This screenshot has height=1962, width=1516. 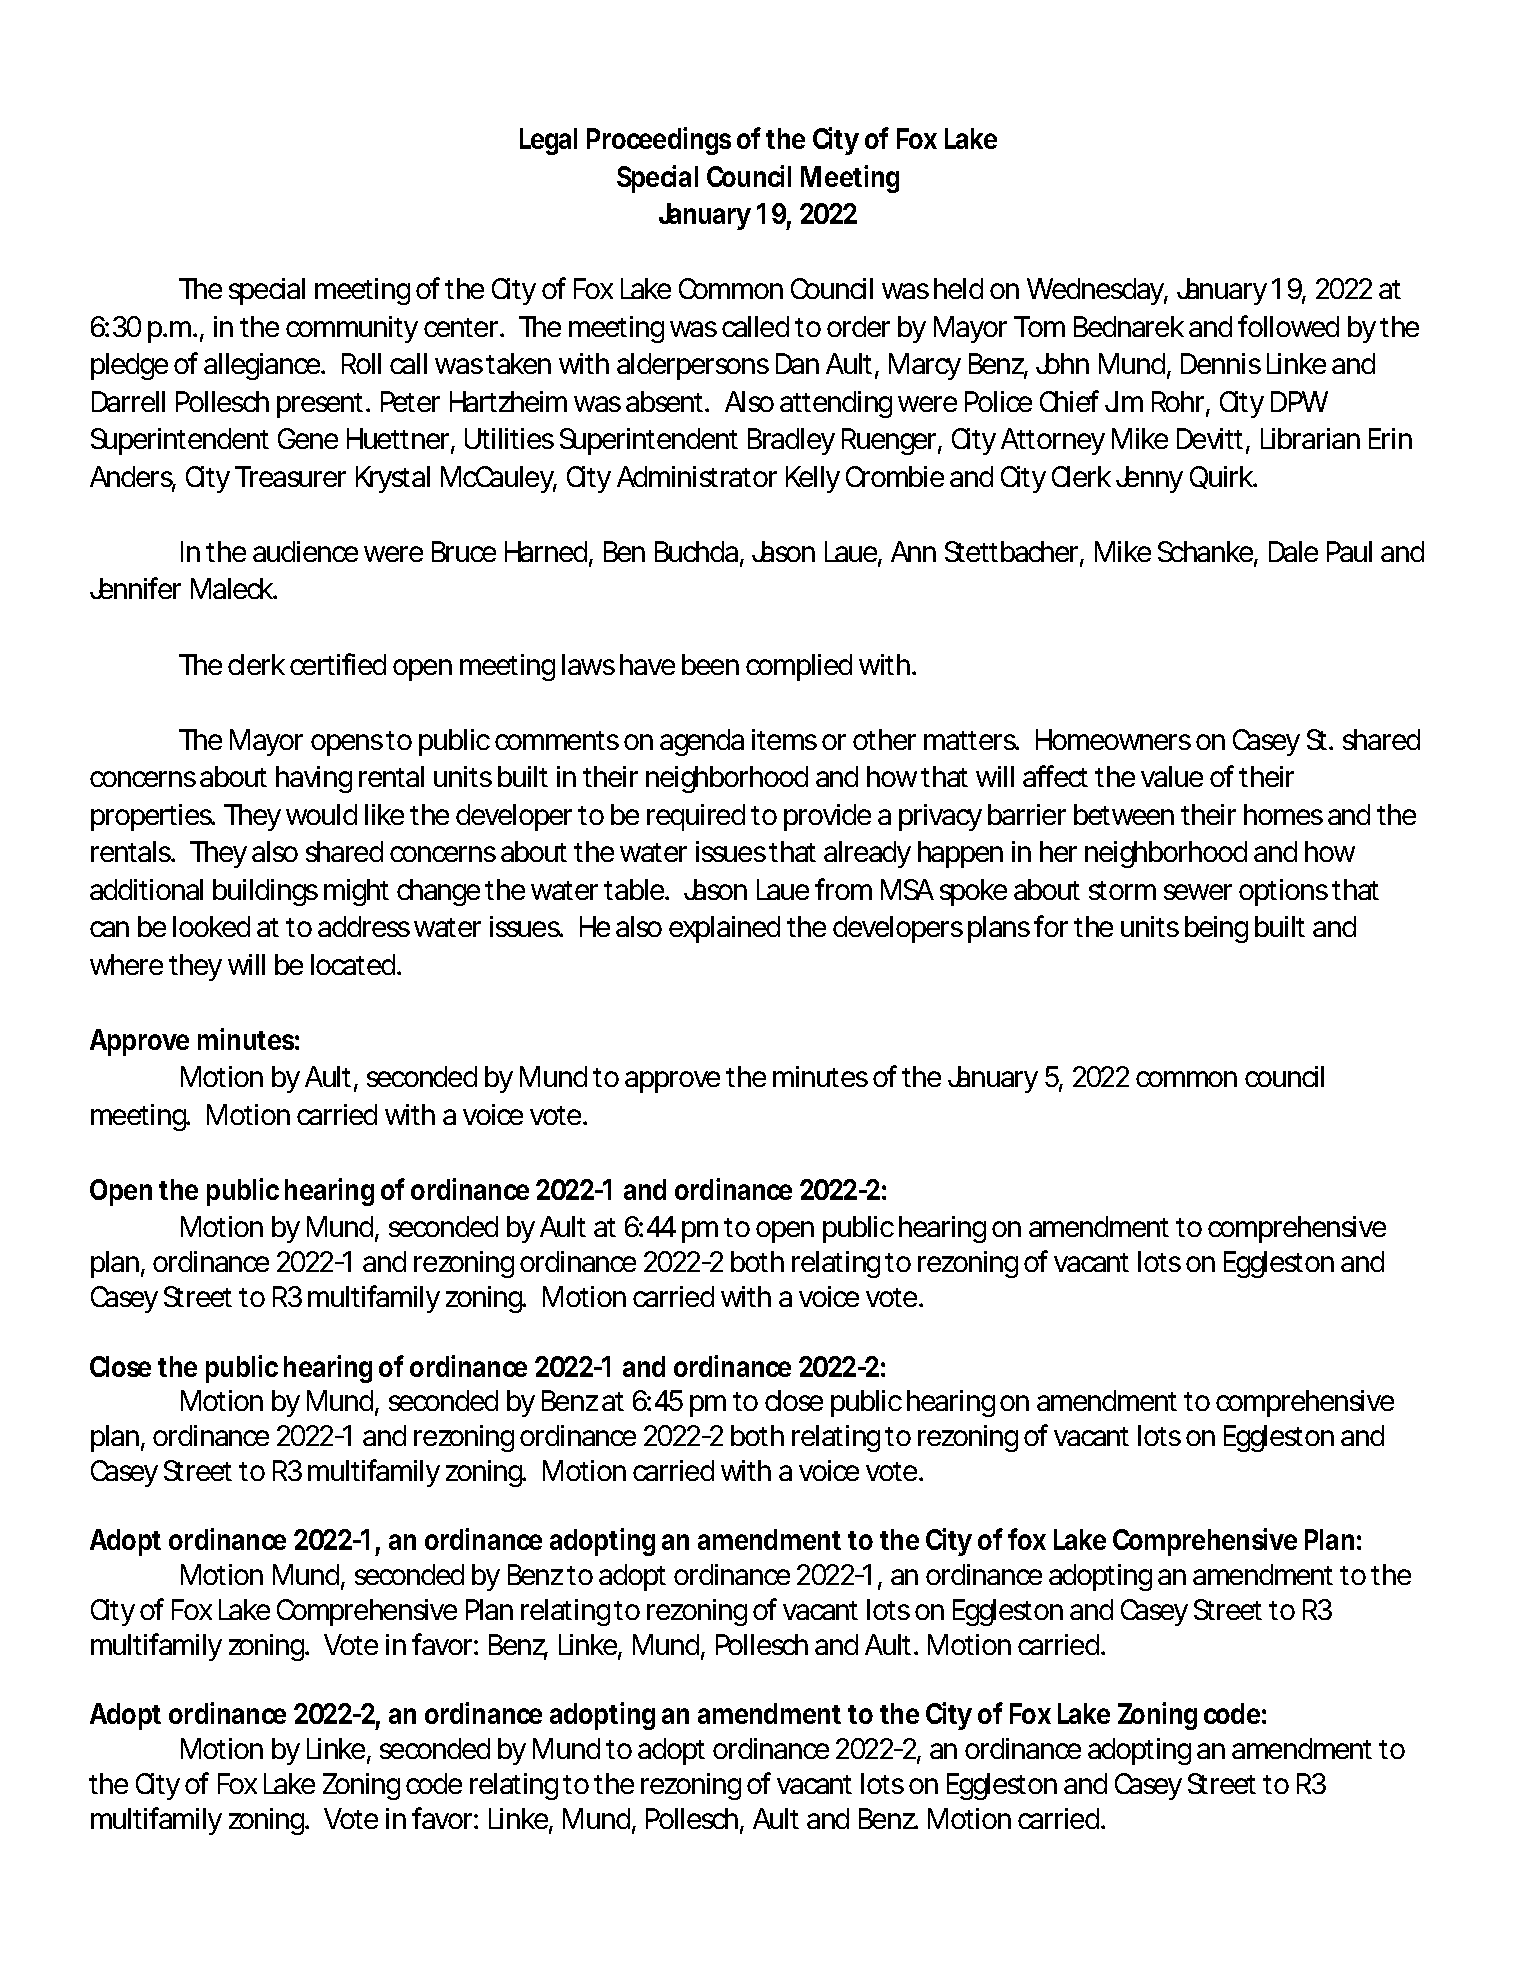 What do you see at coordinates (361, 363) in the screenshot?
I see `Roll` at bounding box center [361, 363].
